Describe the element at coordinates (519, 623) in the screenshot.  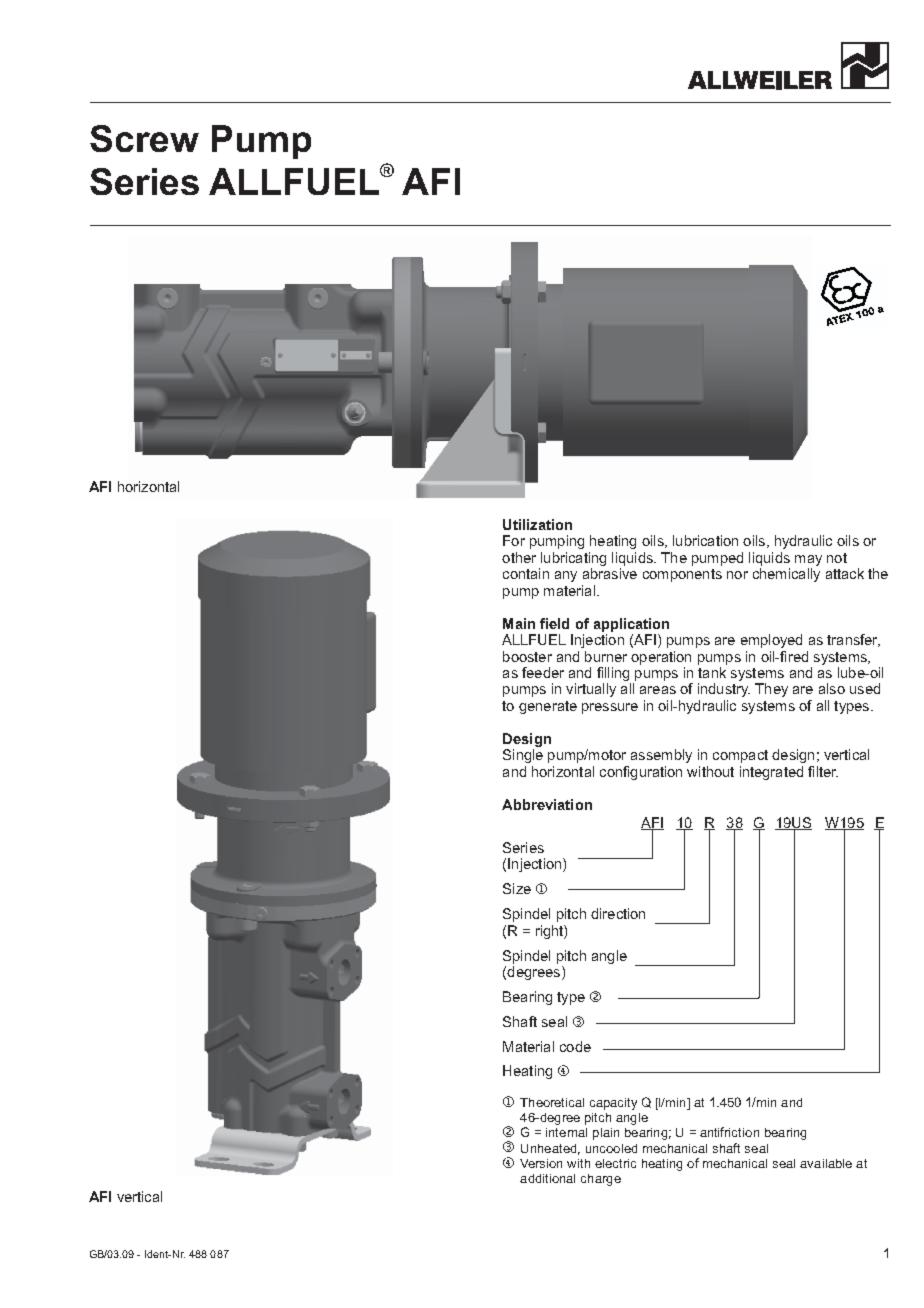
I see `Main` at that location.
